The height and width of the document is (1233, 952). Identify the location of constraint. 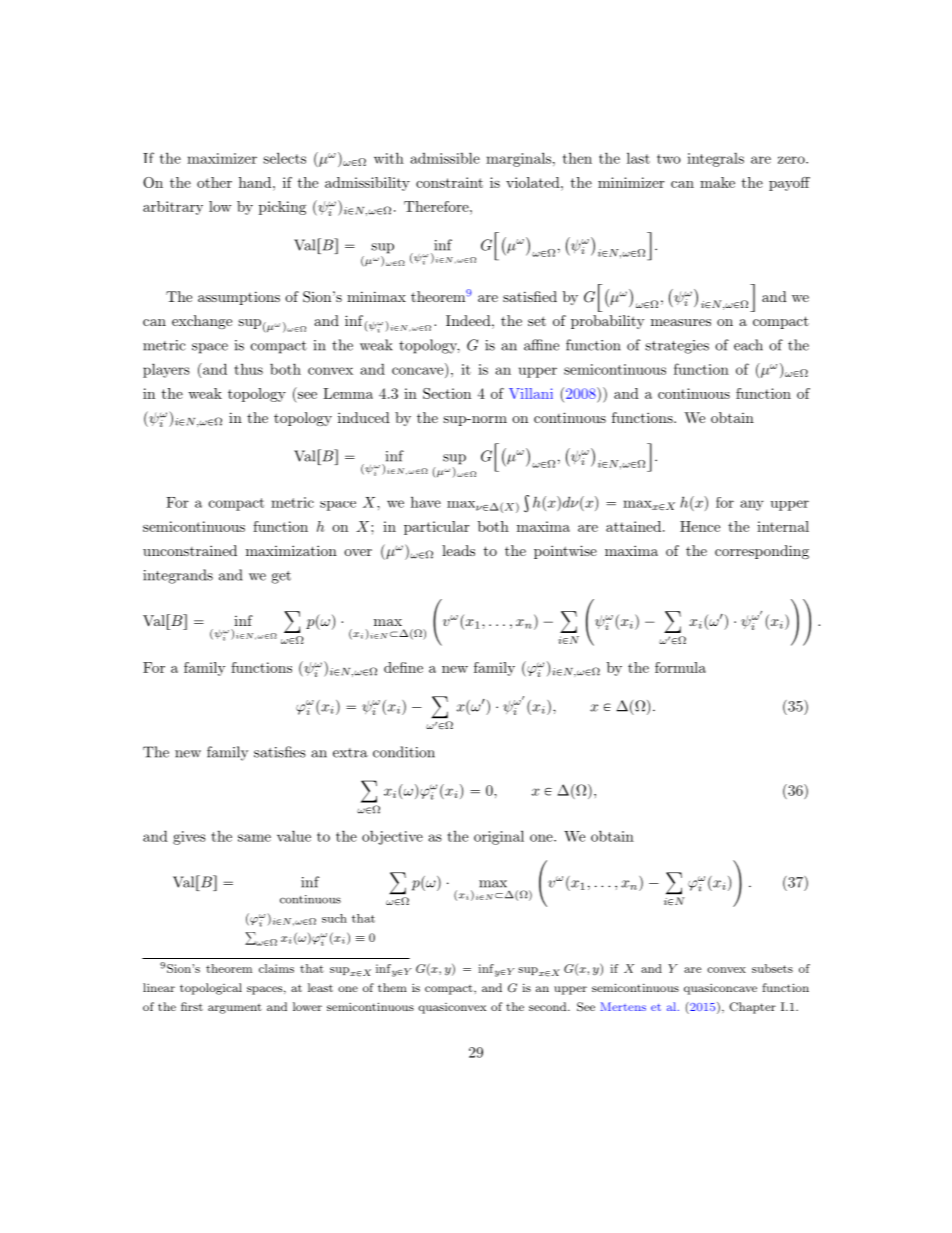
(449, 182).
